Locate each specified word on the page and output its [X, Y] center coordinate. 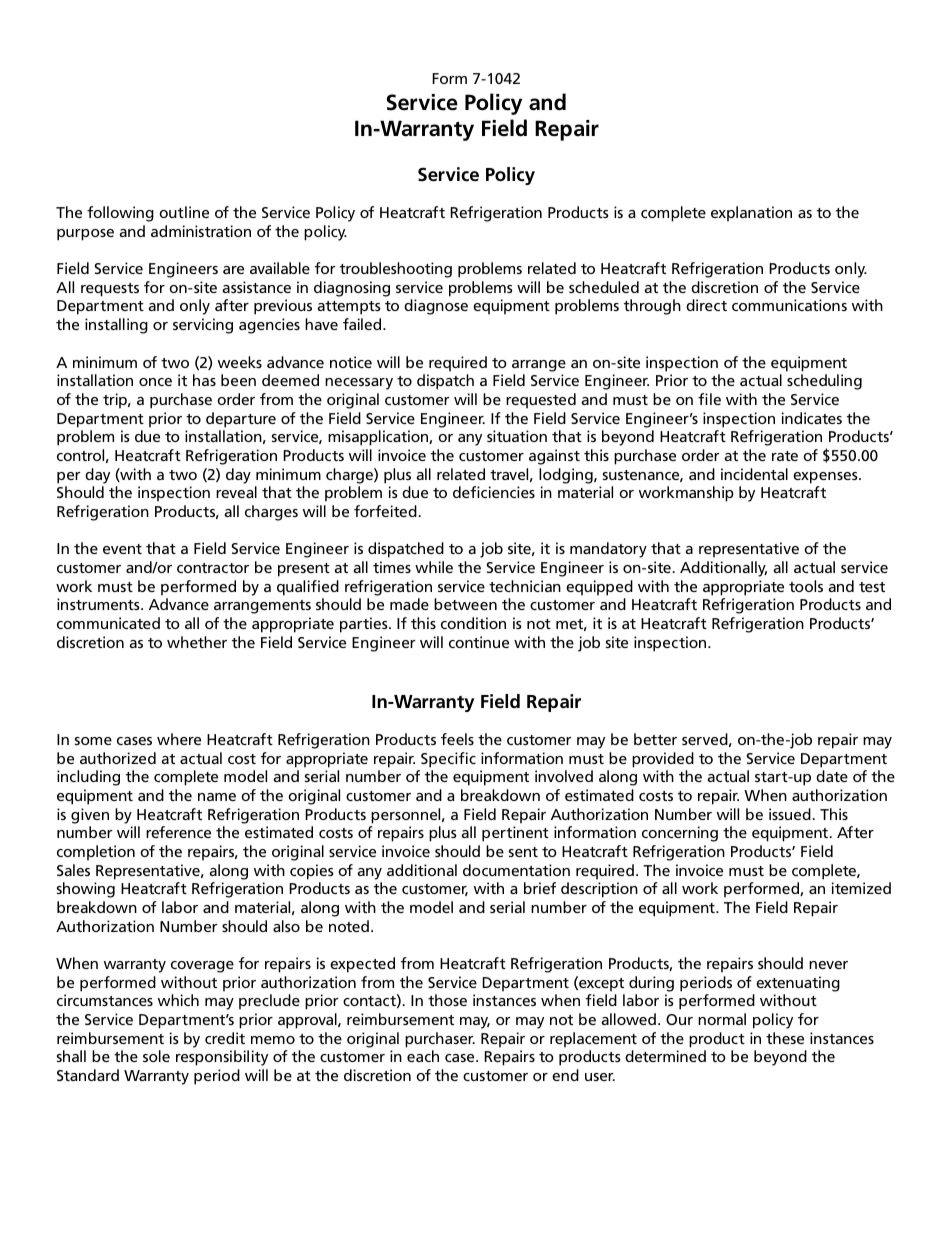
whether [197, 642]
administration [201, 231]
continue [479, 642]
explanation [751, 214]
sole [156, 1056]
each [423, 1056]
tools [806, 586]
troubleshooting [396, 270]
